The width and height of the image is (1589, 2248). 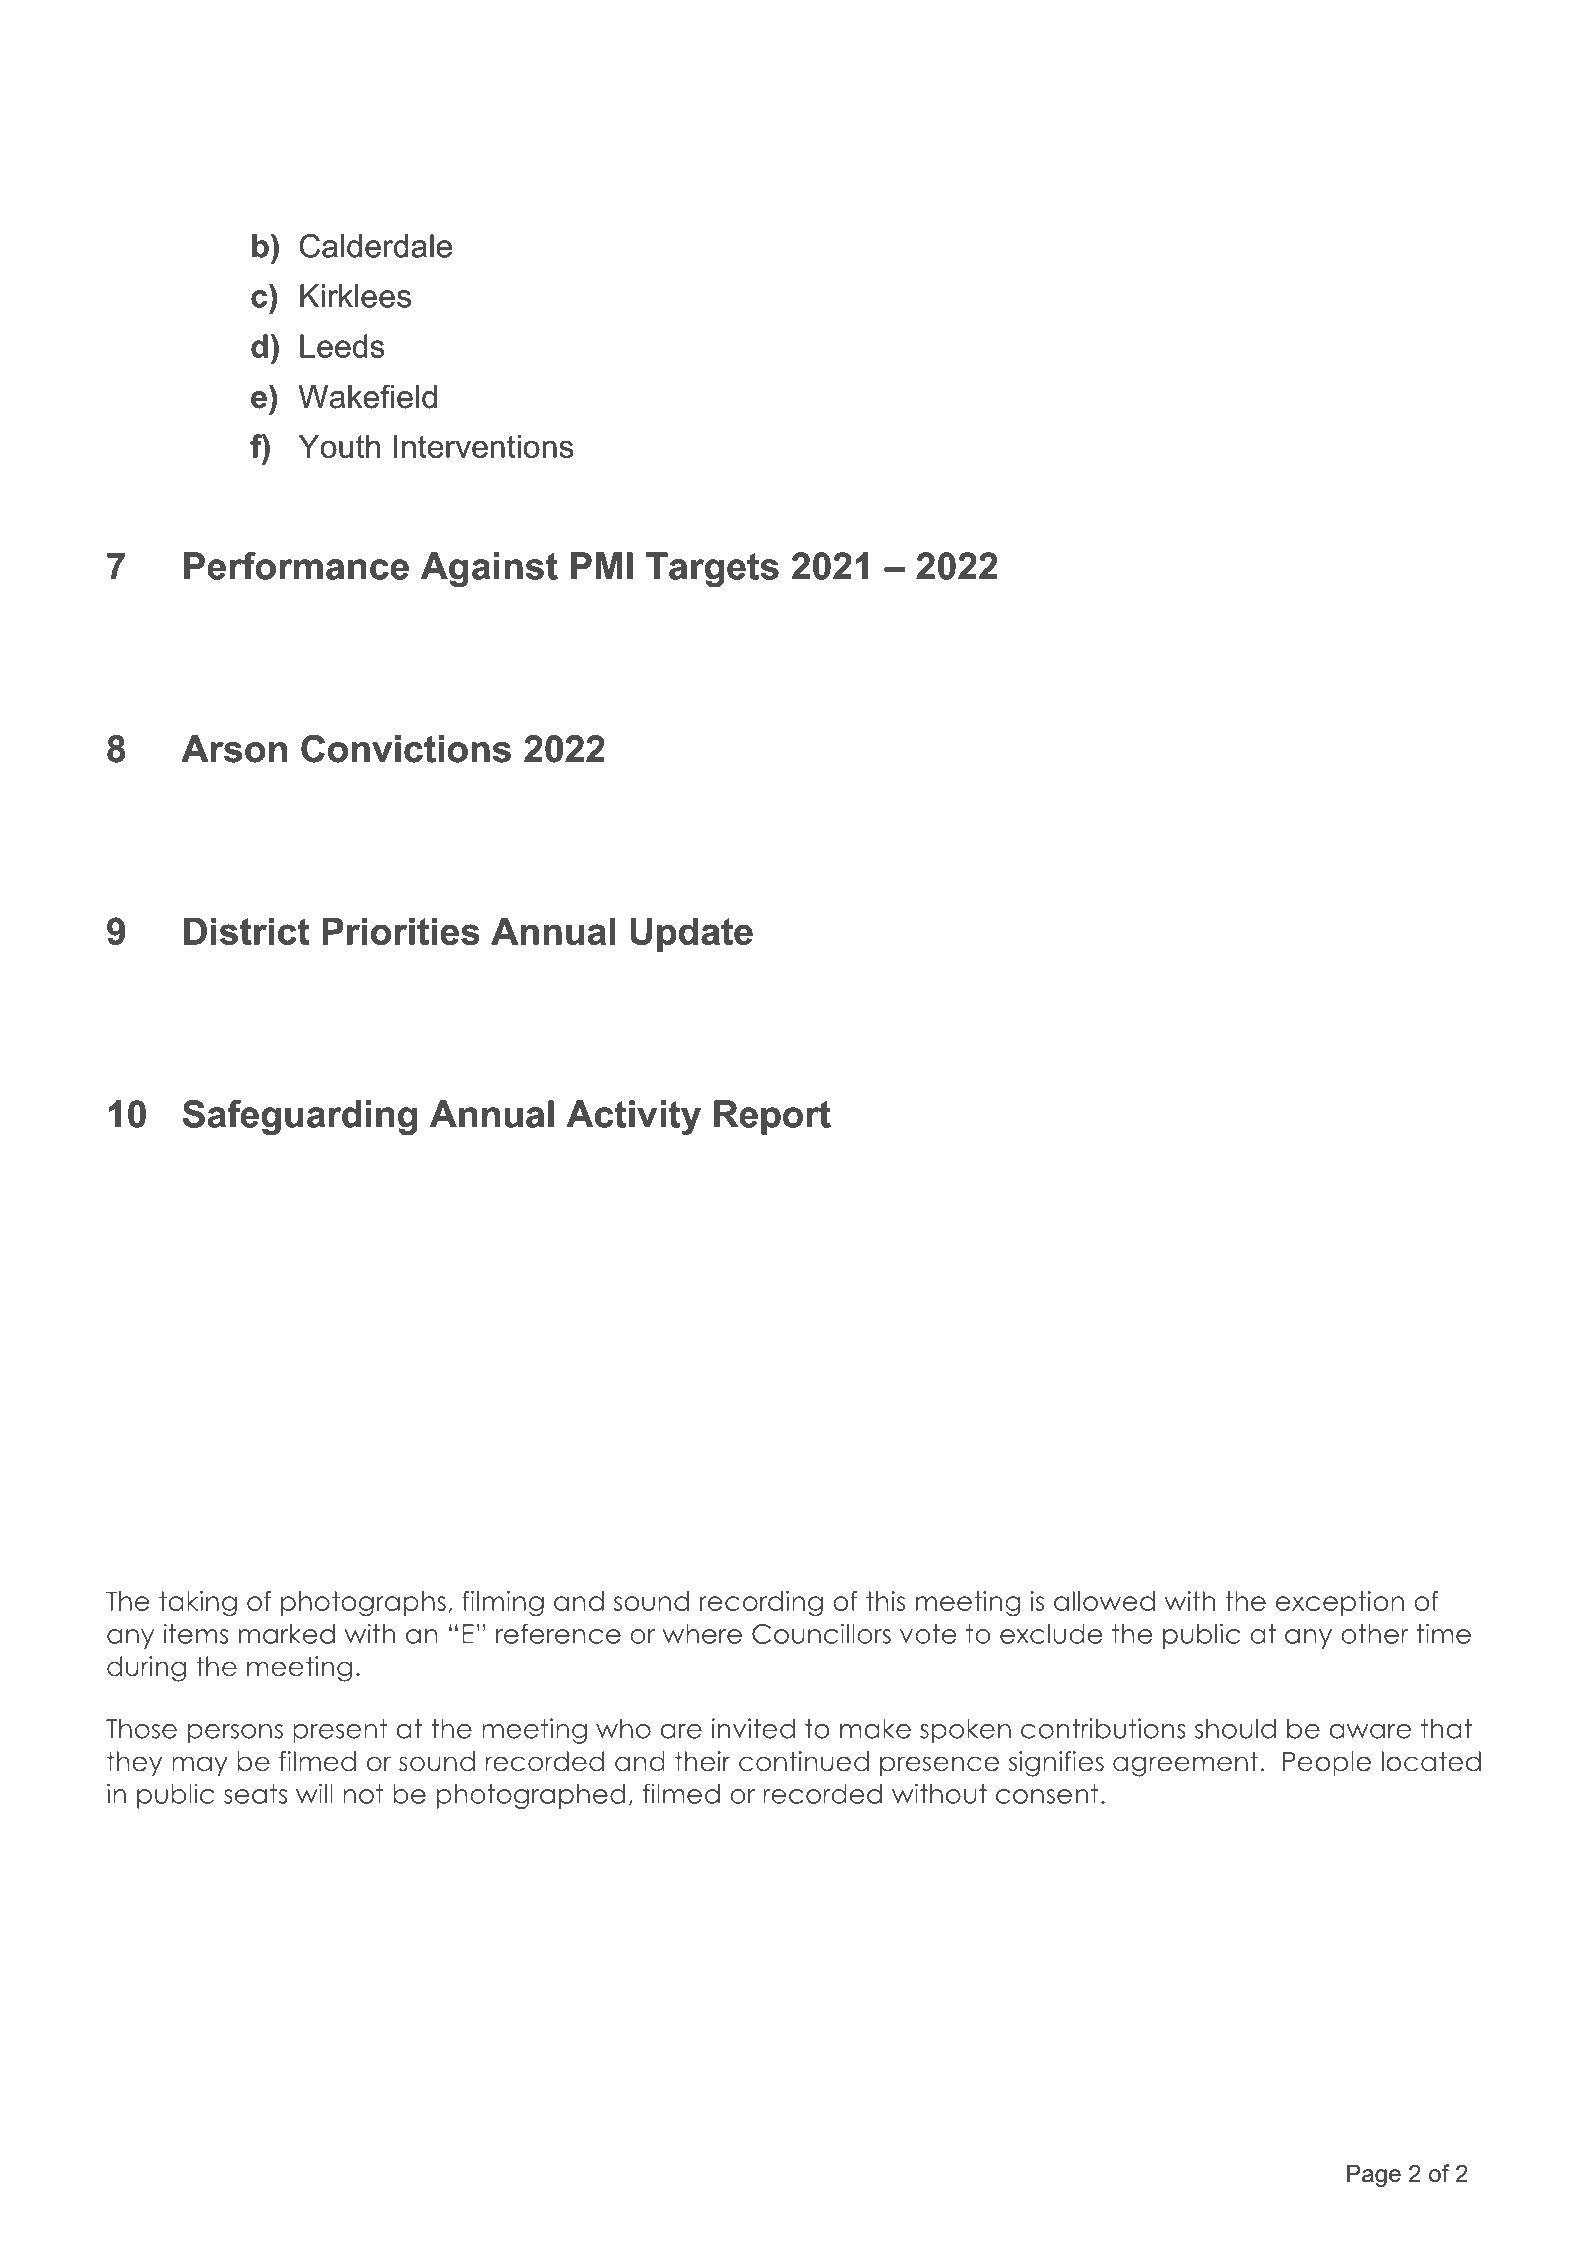 What do you see at coordinates (234, 749) in the image?
I see `Arson` at bounding box center [234, 749].
